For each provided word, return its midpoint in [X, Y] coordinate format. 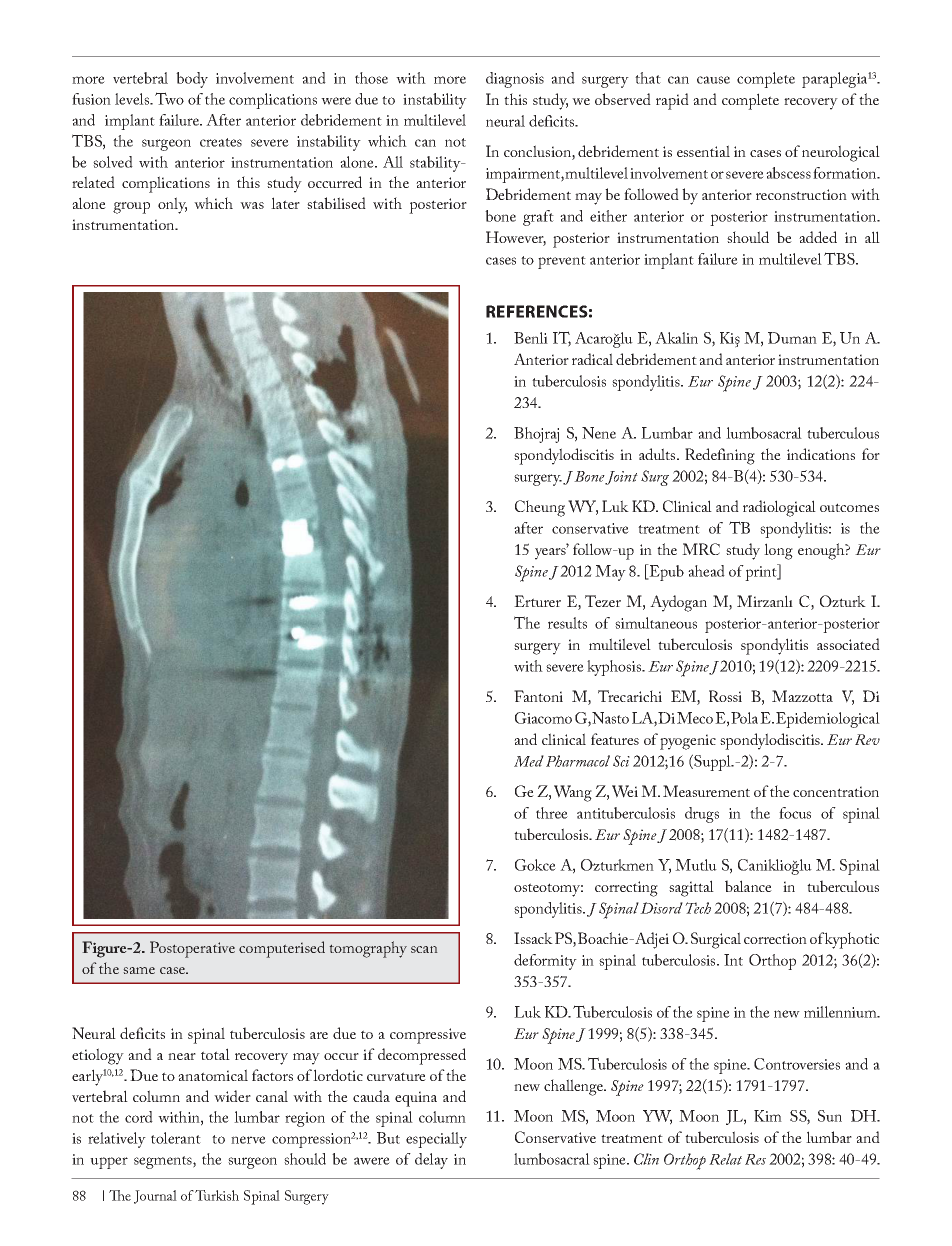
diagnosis [515, 80]
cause [713, 80]
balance [748, 886]
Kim [768, 1116]
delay [431, 1161]
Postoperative [192, 949]
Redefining [720, 456]
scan [424, 949]
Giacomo [543, 718]
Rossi [725, 696]
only [172, 205]
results [567, 623]
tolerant [176, 1138]
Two [169, 98]
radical [592, 359]
